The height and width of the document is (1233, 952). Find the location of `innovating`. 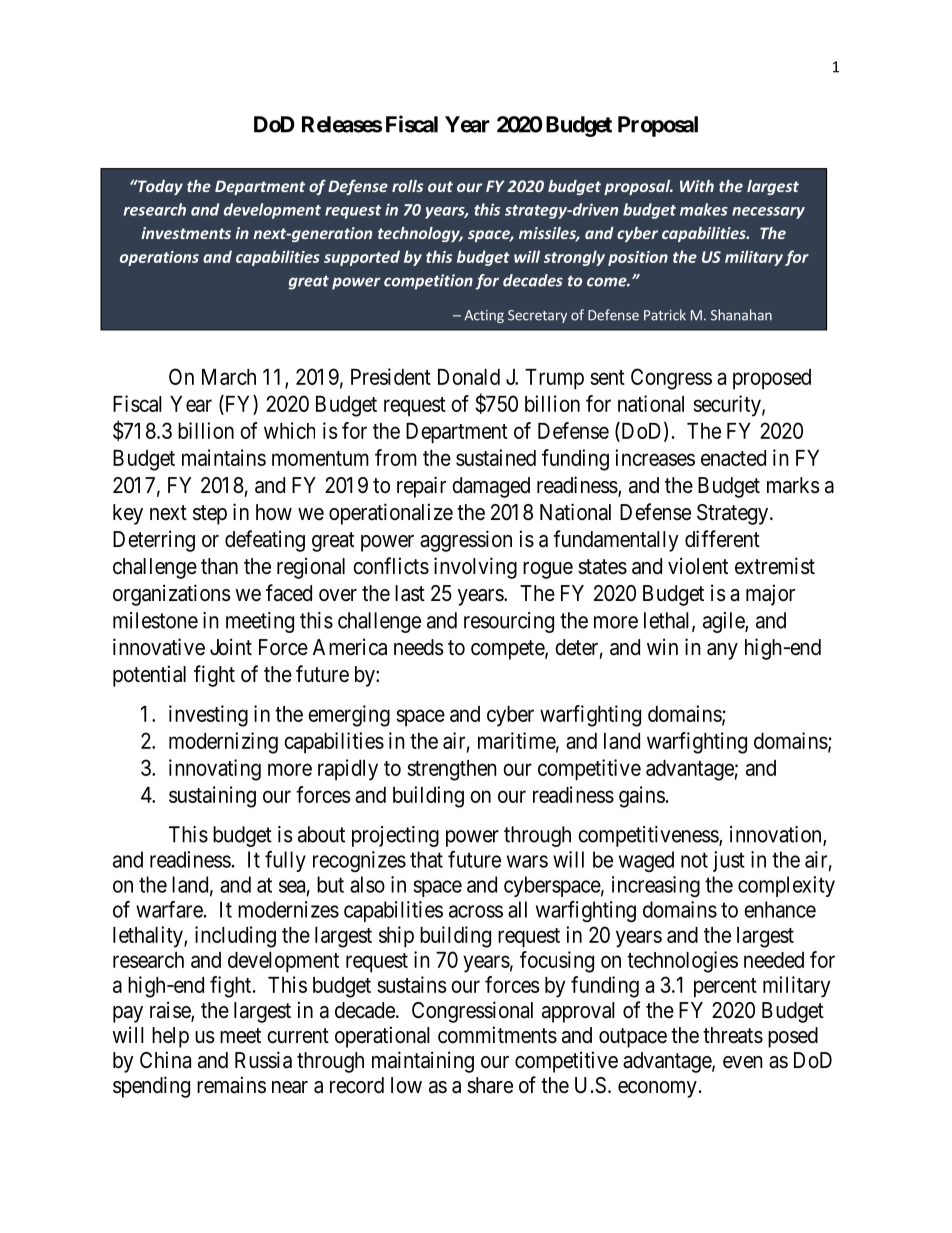

innovating is located at coordinates (215, 770).
